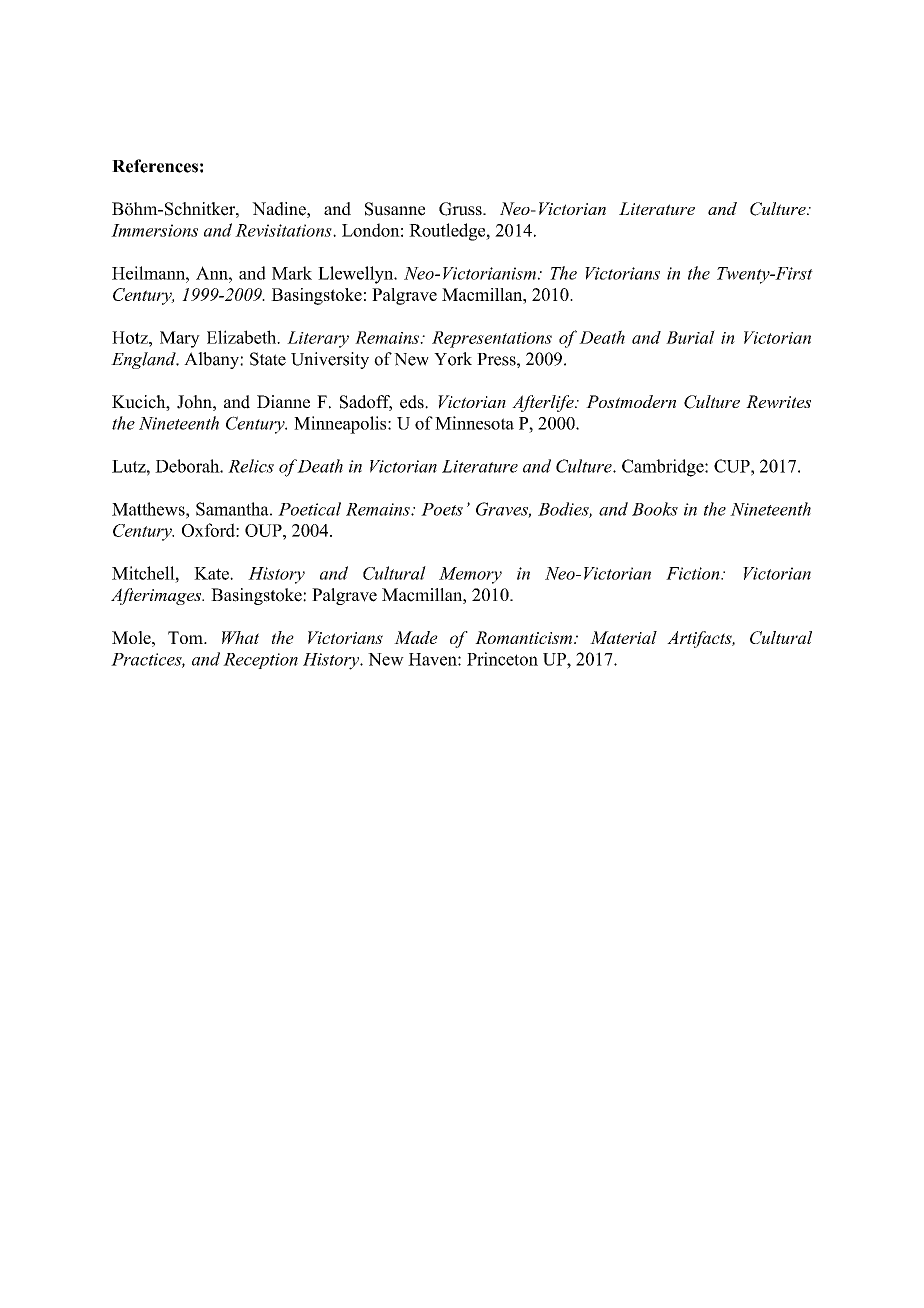 The height and width of the page is (1308, 924). I want to click on Susanne, so click(395, 209).
